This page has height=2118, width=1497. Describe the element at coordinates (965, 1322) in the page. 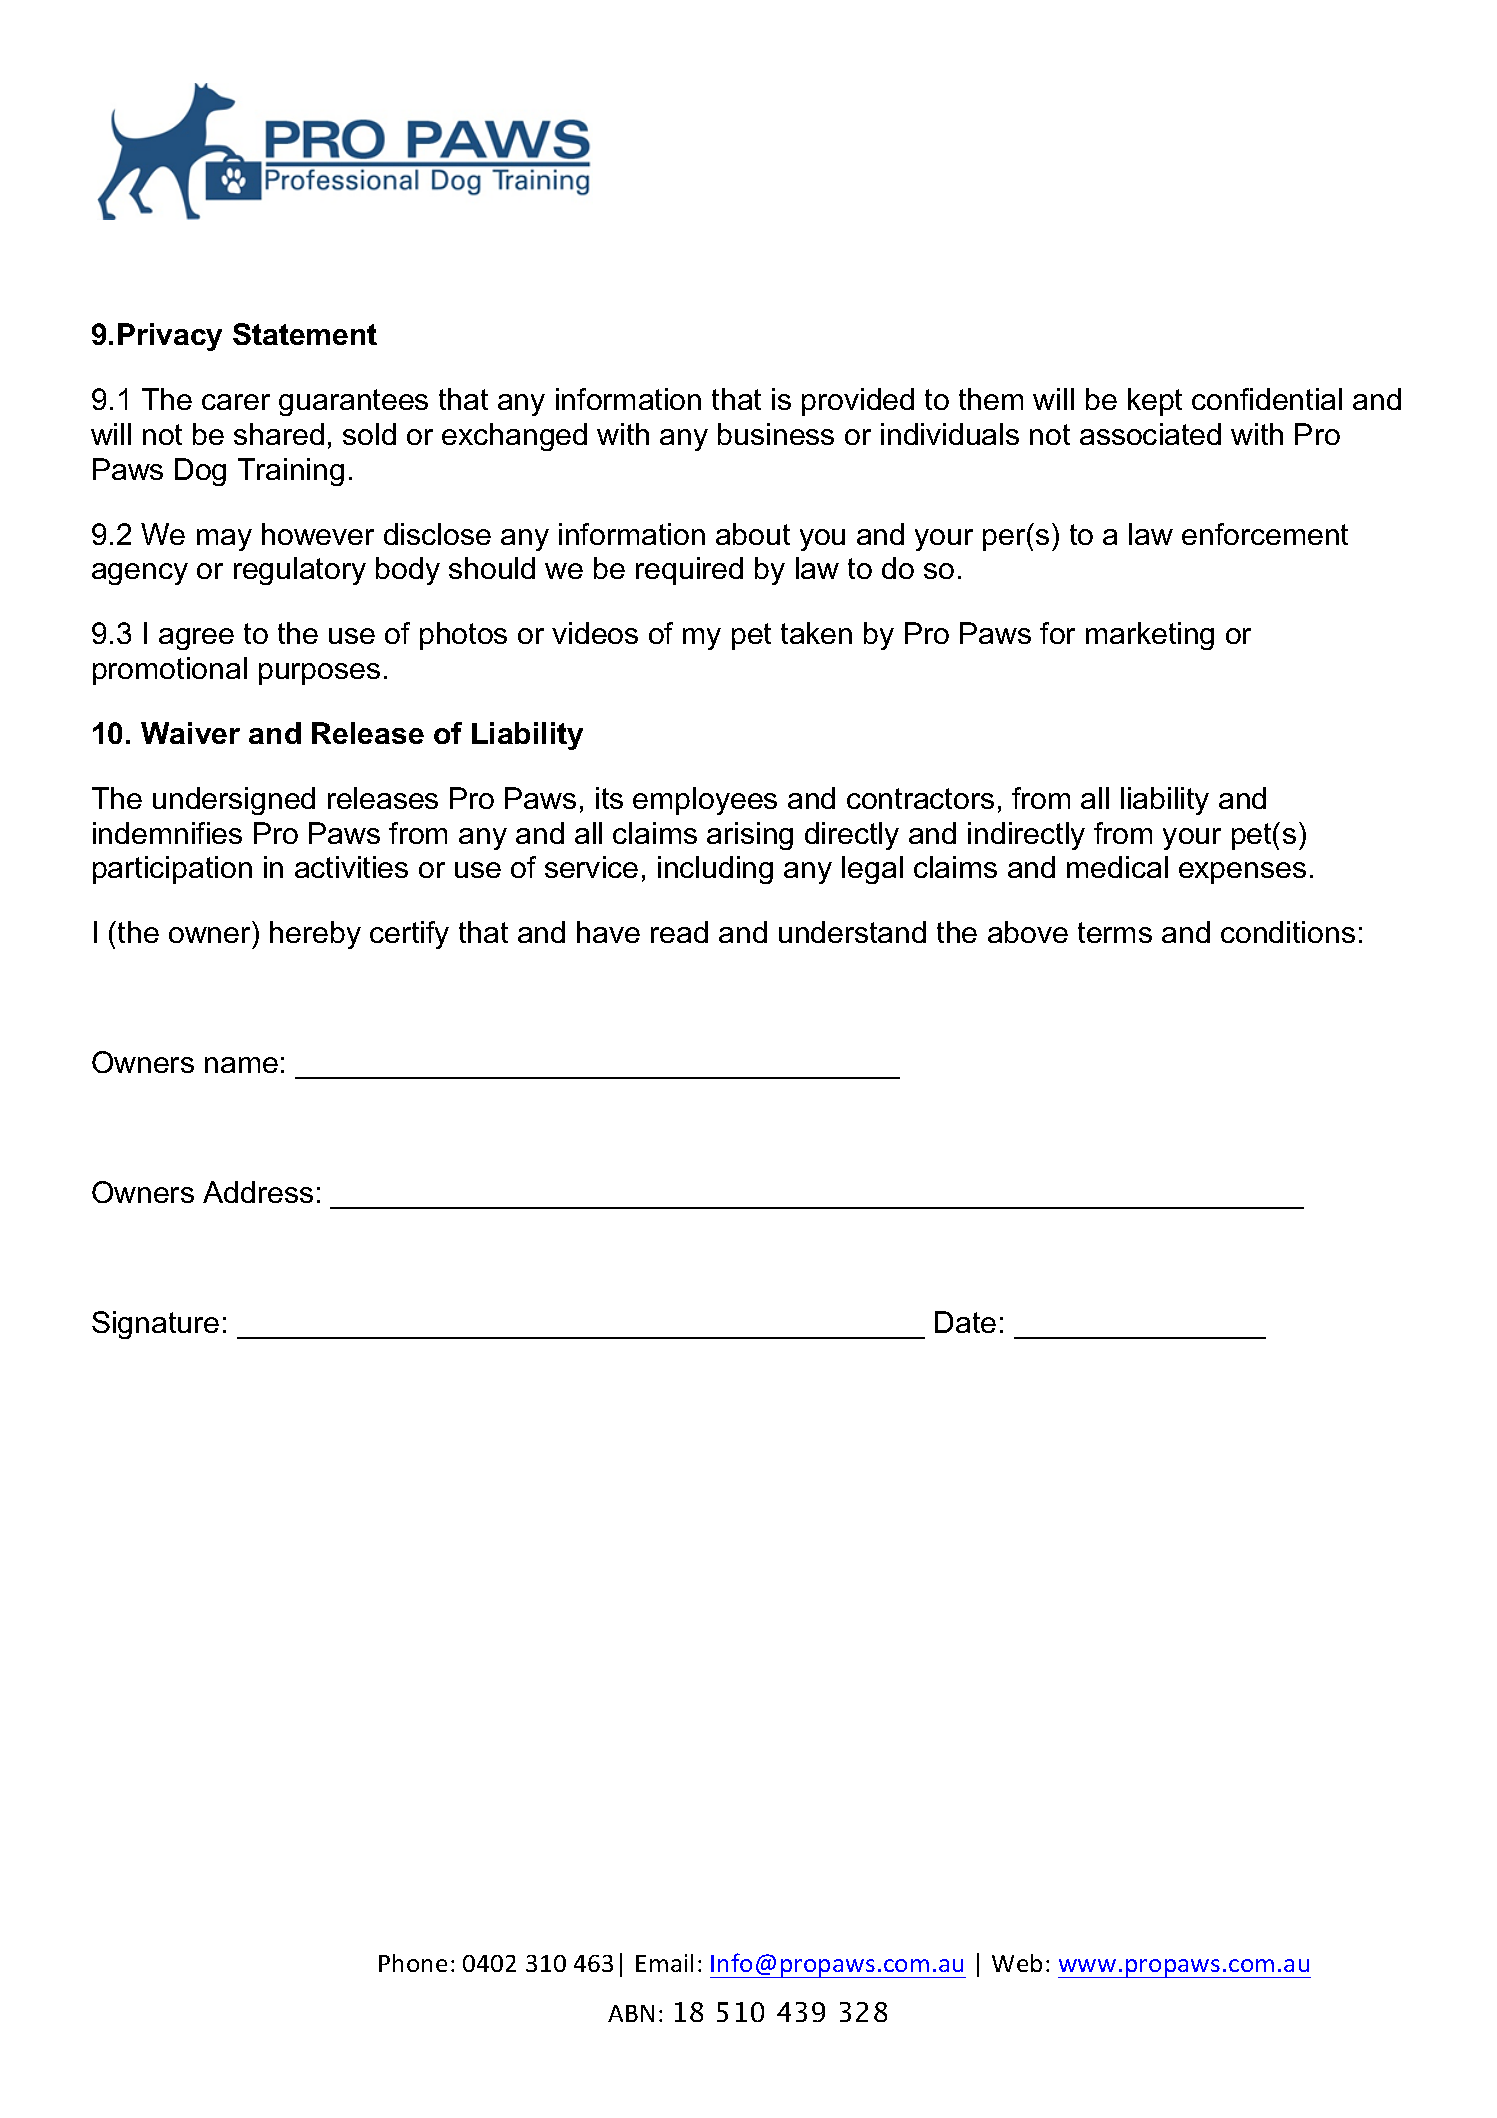

I see `Date` at that location.
